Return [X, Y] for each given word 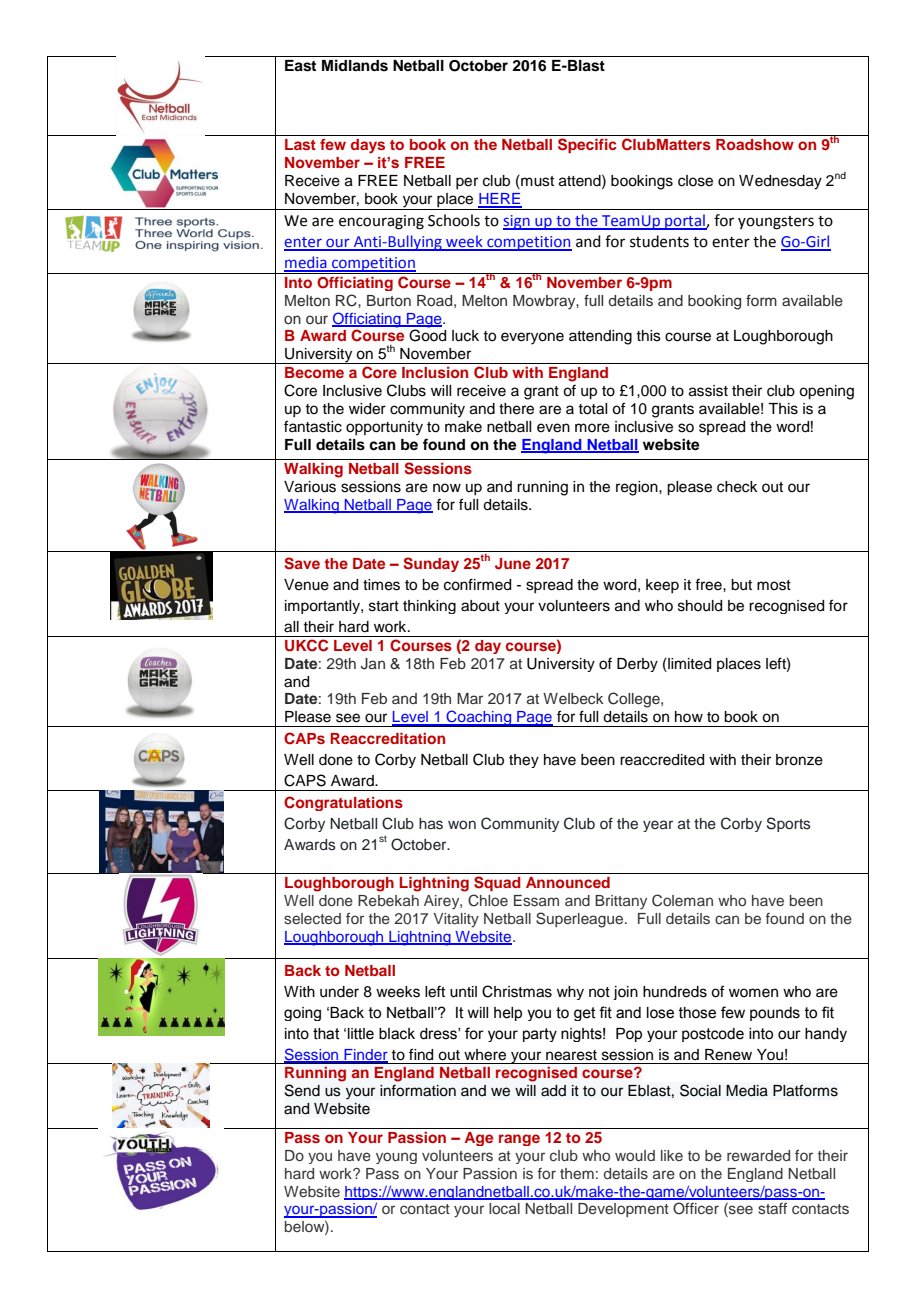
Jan [373, 664]
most [774, 585]
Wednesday [780, 182]
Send [302, 1090]
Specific [587, 145]
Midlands [355, 65]
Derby [637, 665]
